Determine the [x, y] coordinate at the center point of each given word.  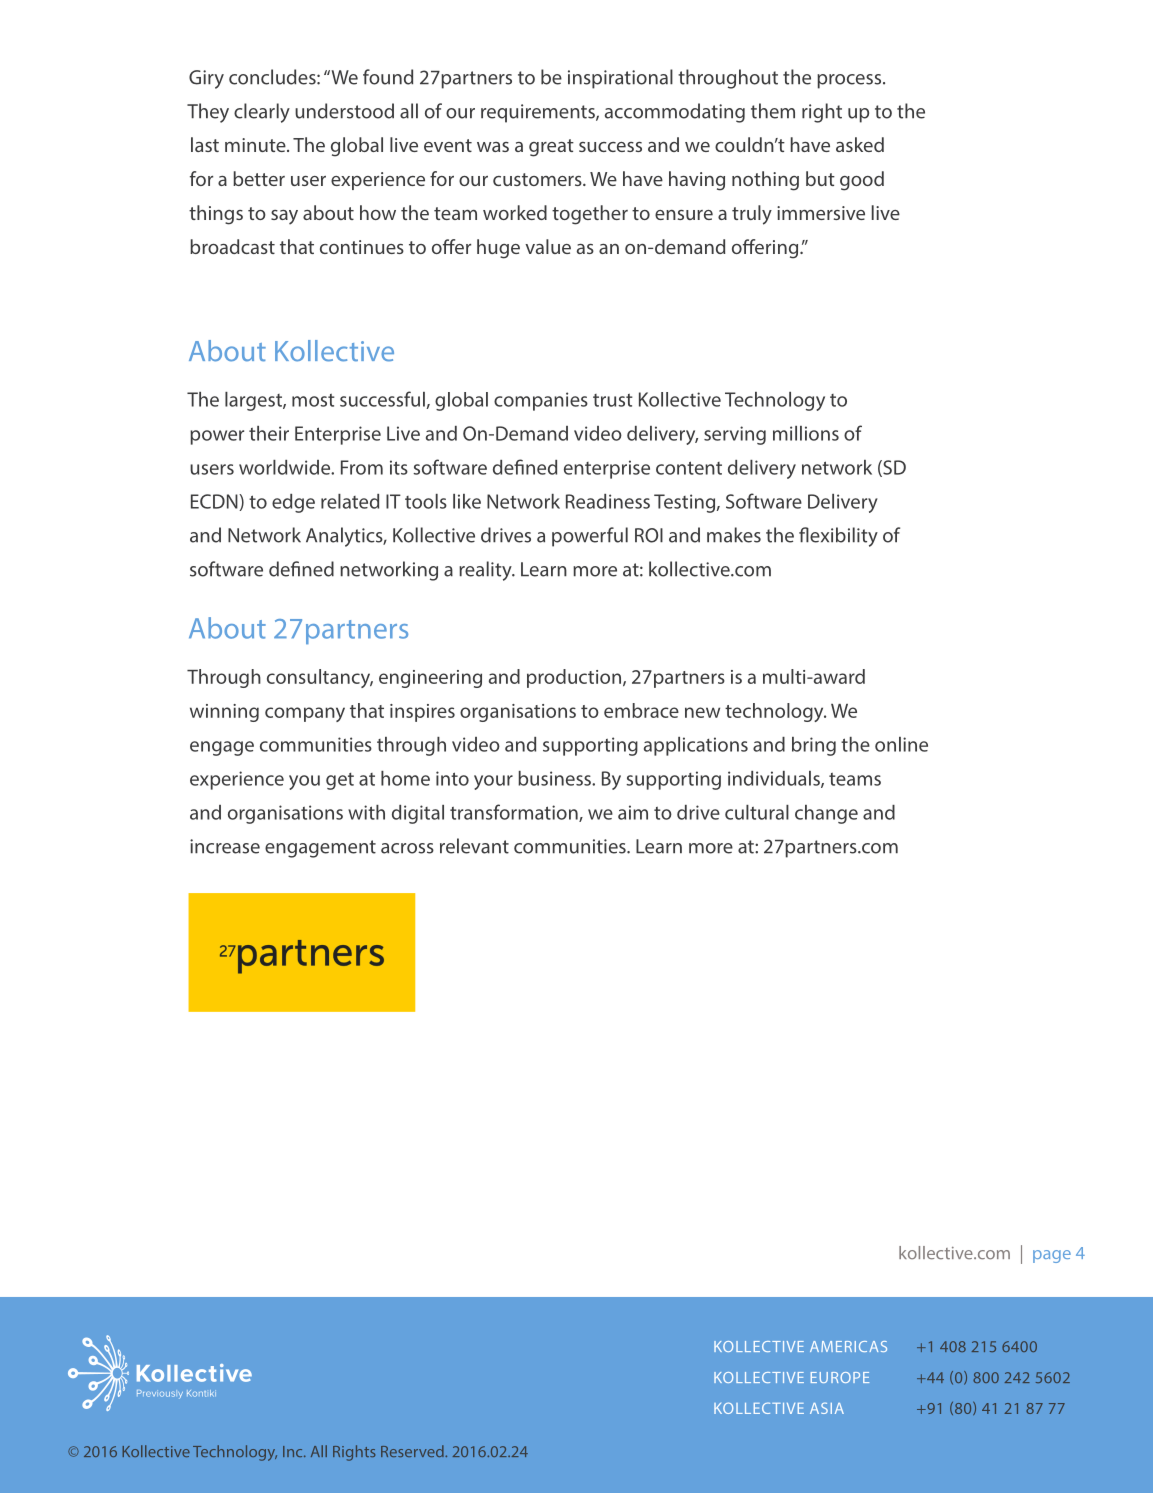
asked [860, 144]
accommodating [675, 113]
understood [344, 111]
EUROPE [840, 1377]
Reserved [413, 1451]
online [901, 744]
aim [633, 812]
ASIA [827, 1408]
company [305, 714]
